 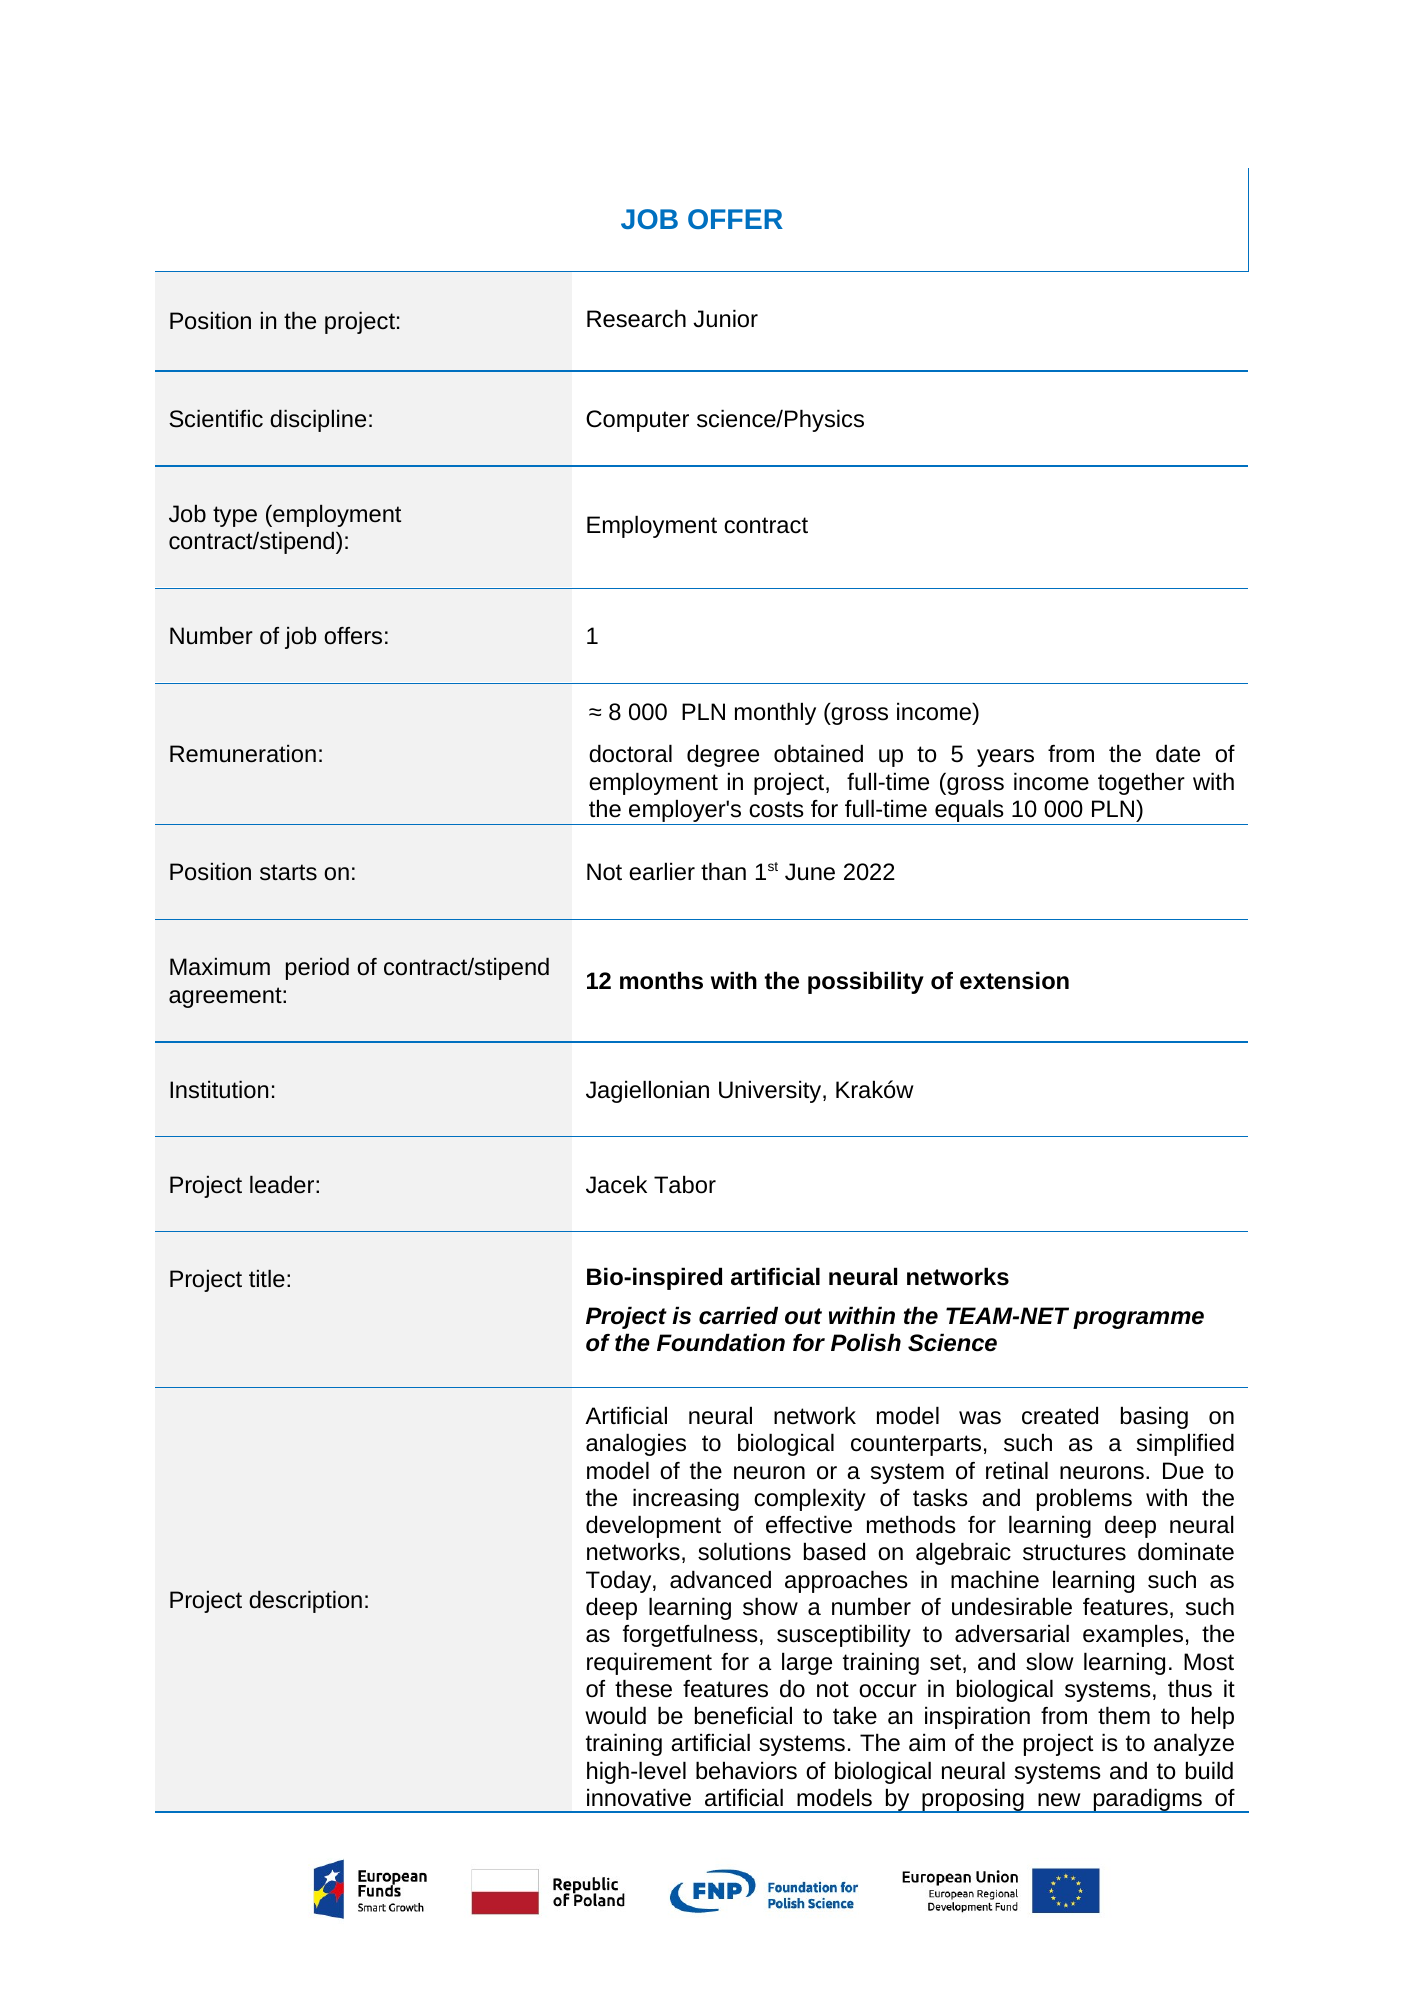 I want to click on Research, so click(x=636, y=318).
